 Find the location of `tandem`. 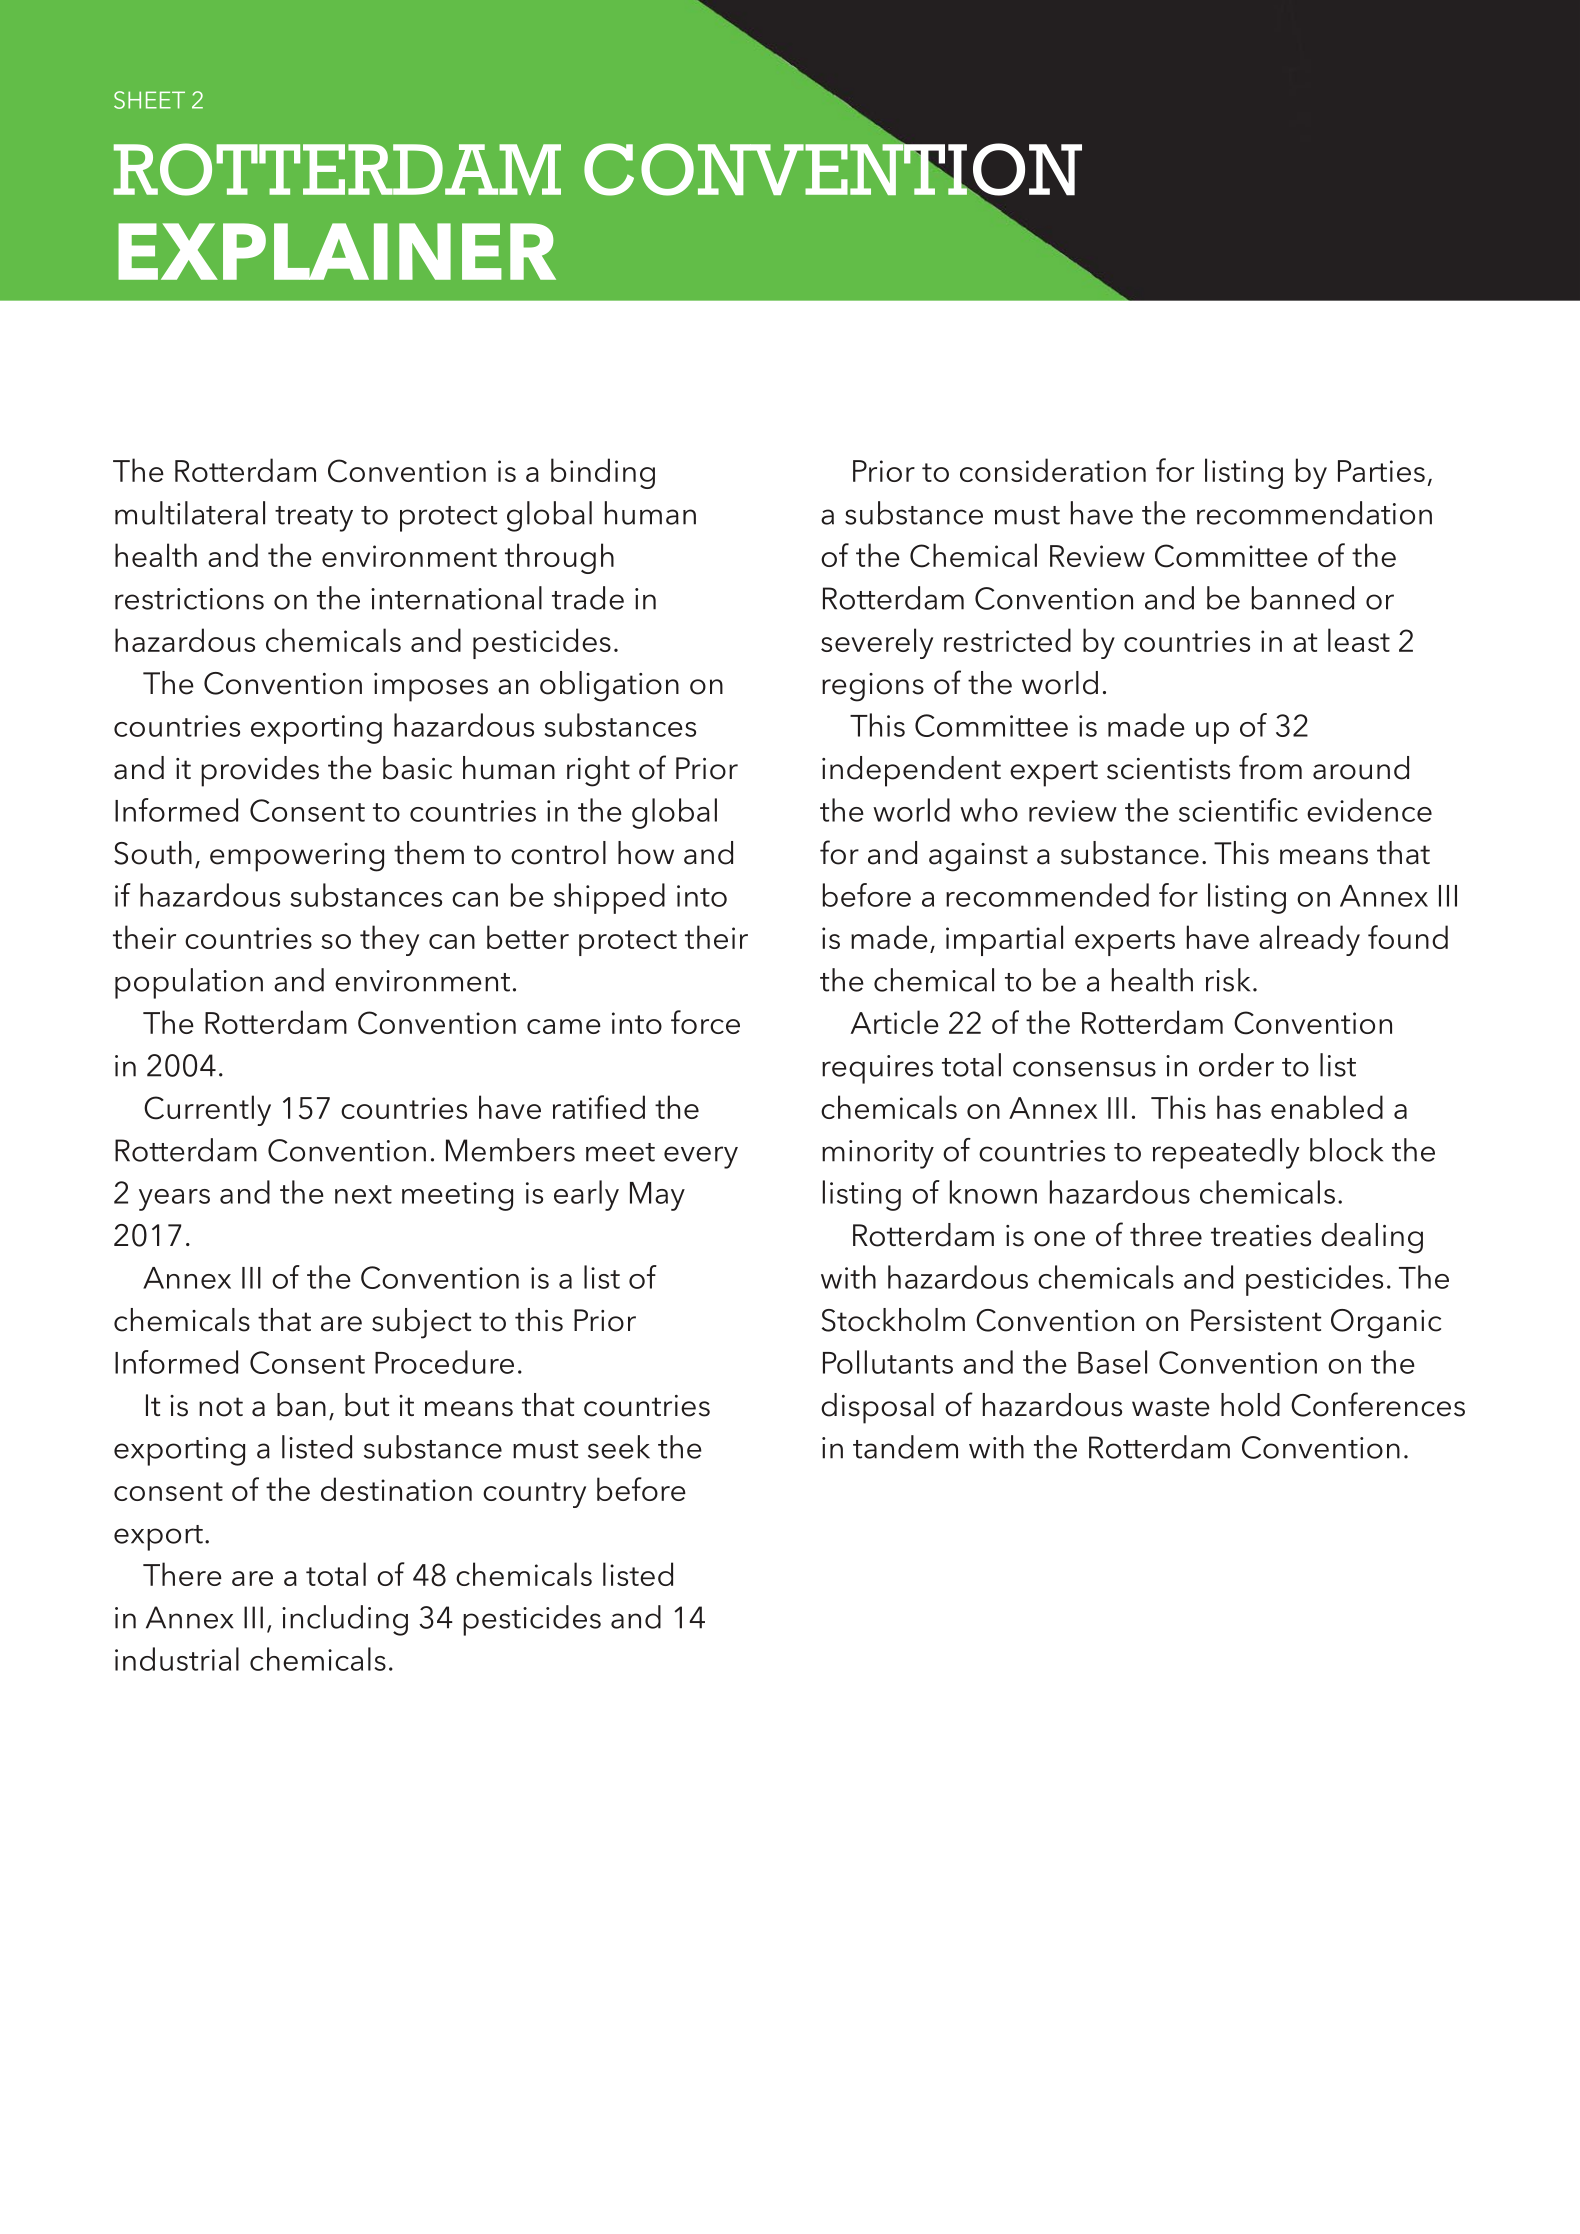

tandem is located at coordinates (905, 1447).
